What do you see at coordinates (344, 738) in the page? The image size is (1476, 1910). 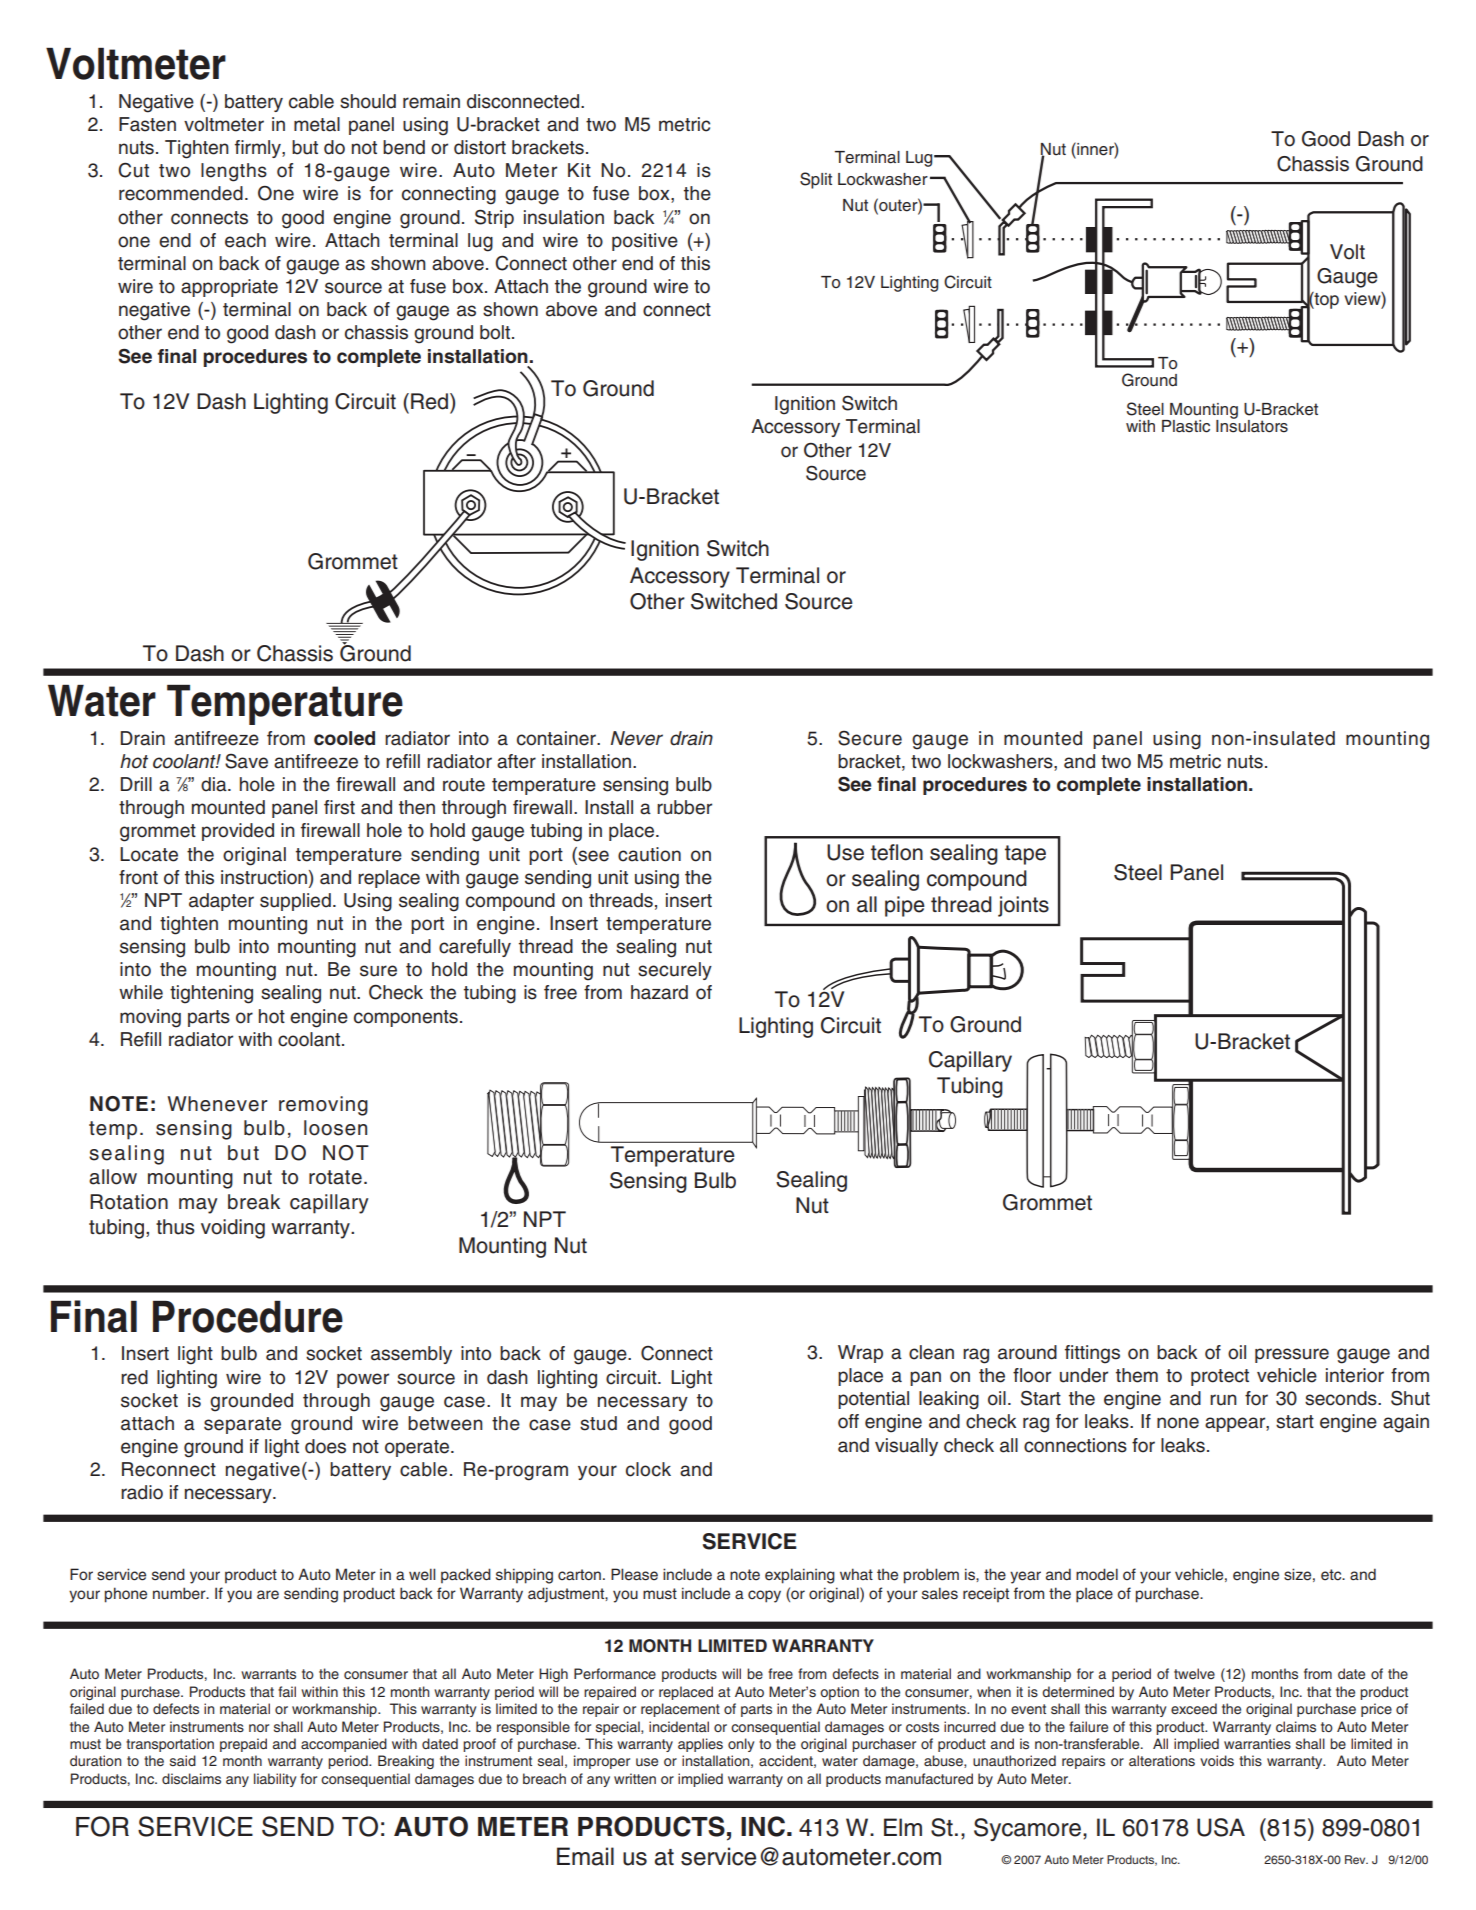 I see `cooled` at bounding box center [344, 738].
